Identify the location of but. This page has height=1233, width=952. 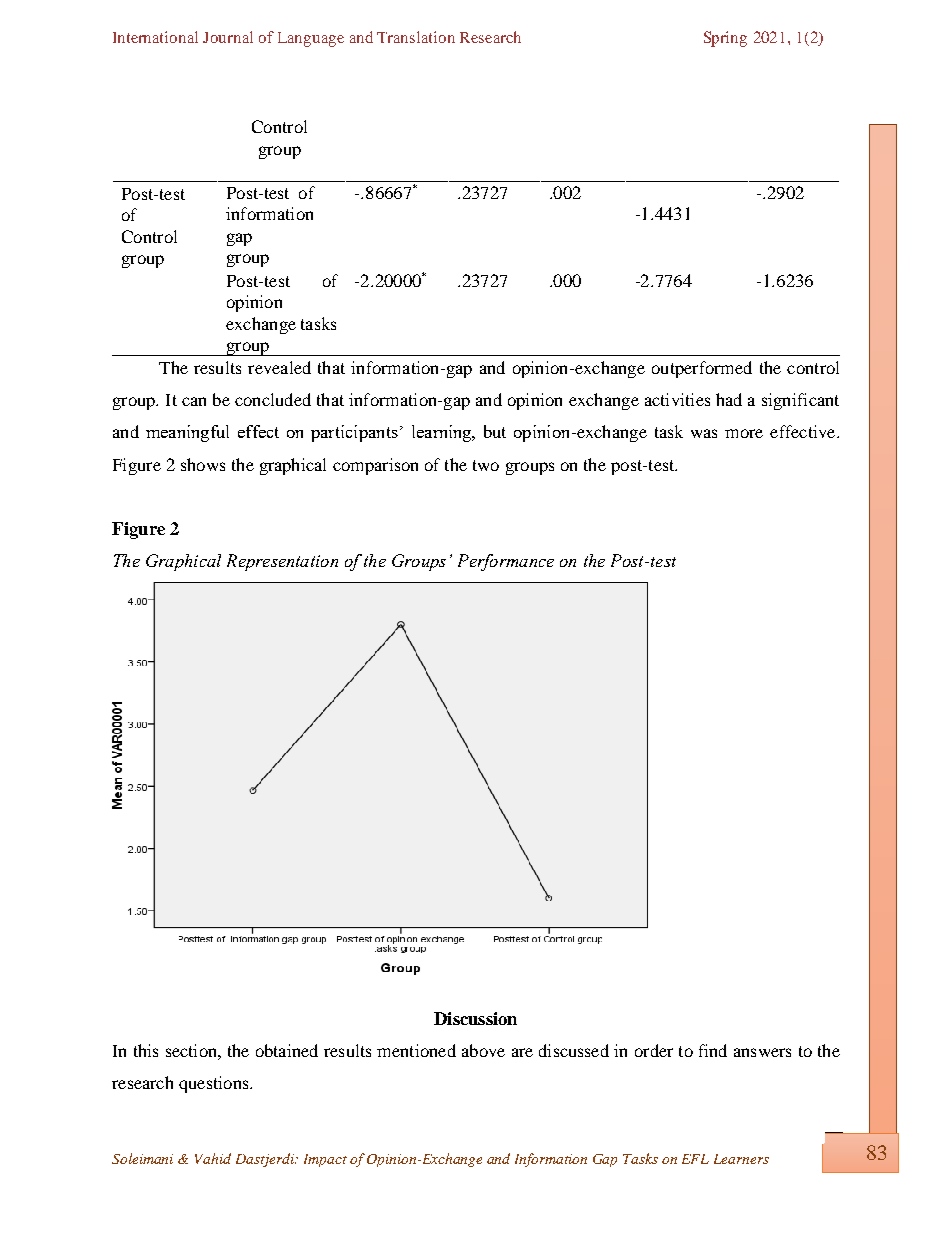
(495, 431).
